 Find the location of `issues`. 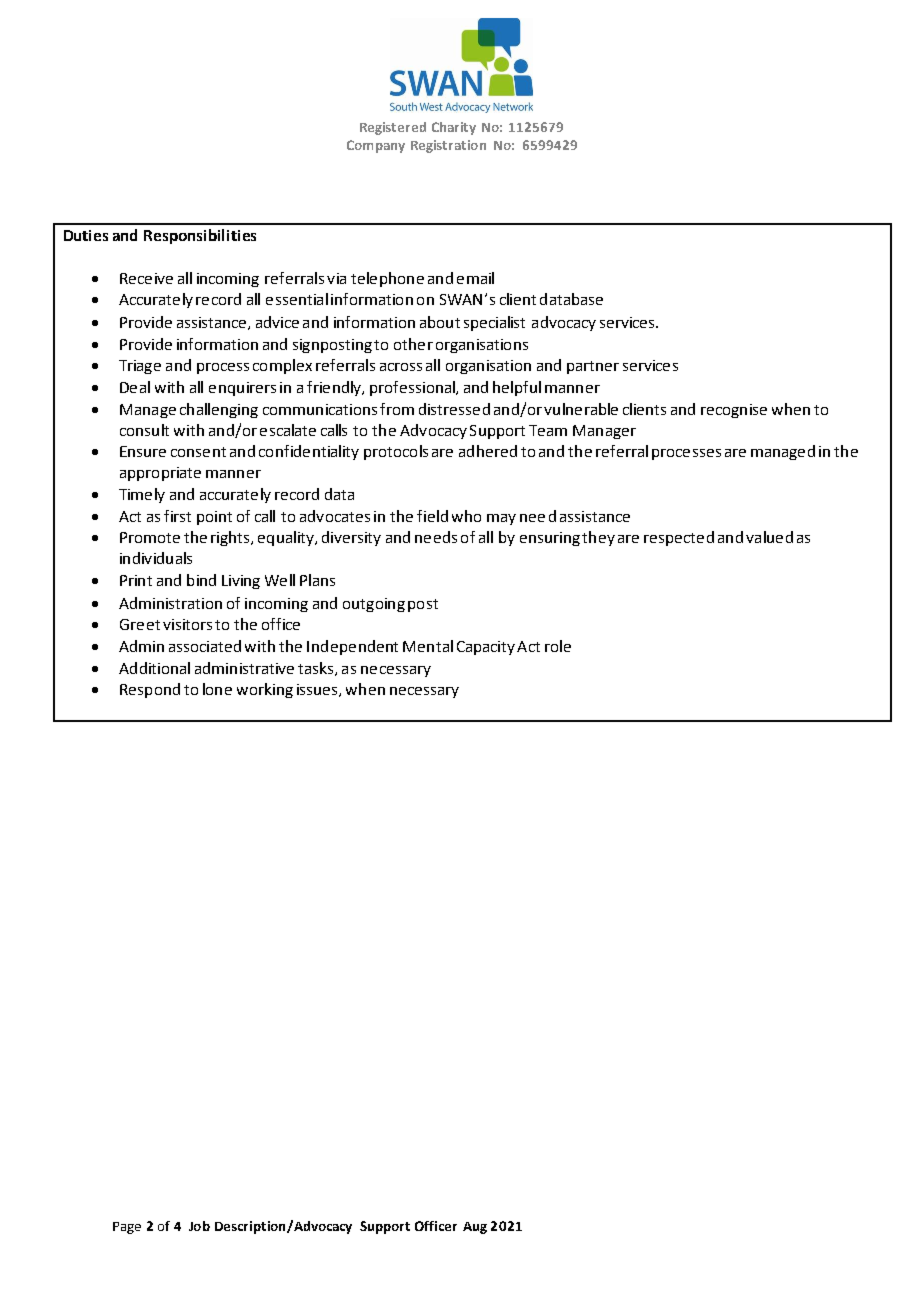

issues is located at coordinates (318, 690).
